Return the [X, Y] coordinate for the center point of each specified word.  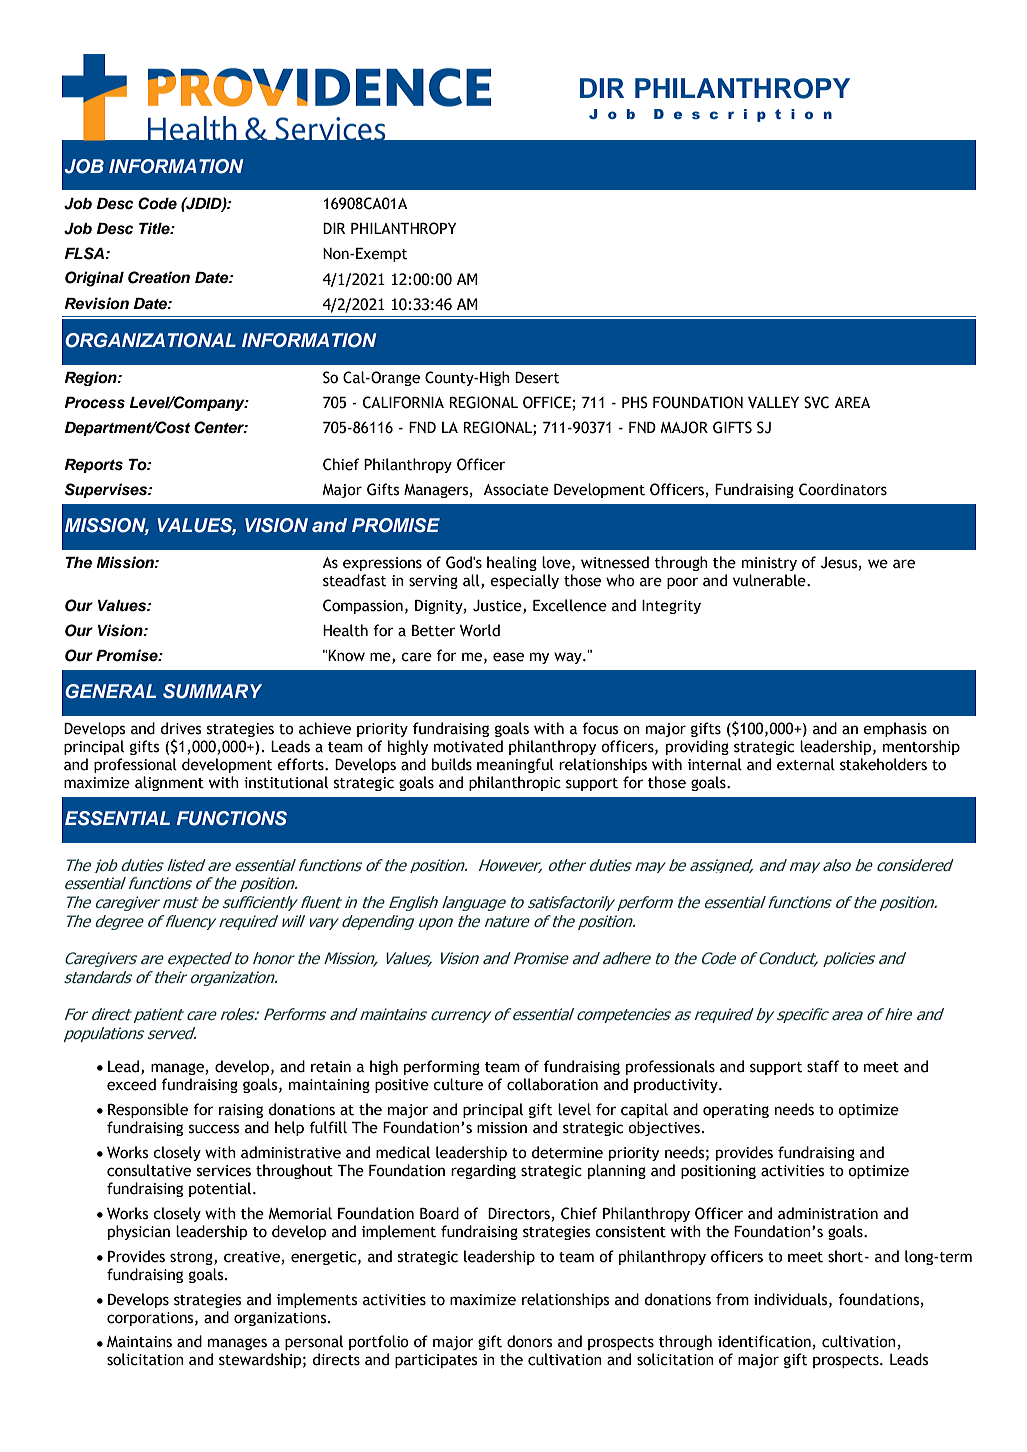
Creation [159, 277]
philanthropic [515, 783]
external [806, 764]
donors [530, 1341]
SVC [816, 402]
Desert [537, 378]
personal [314, 1342]
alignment [169, 783]
